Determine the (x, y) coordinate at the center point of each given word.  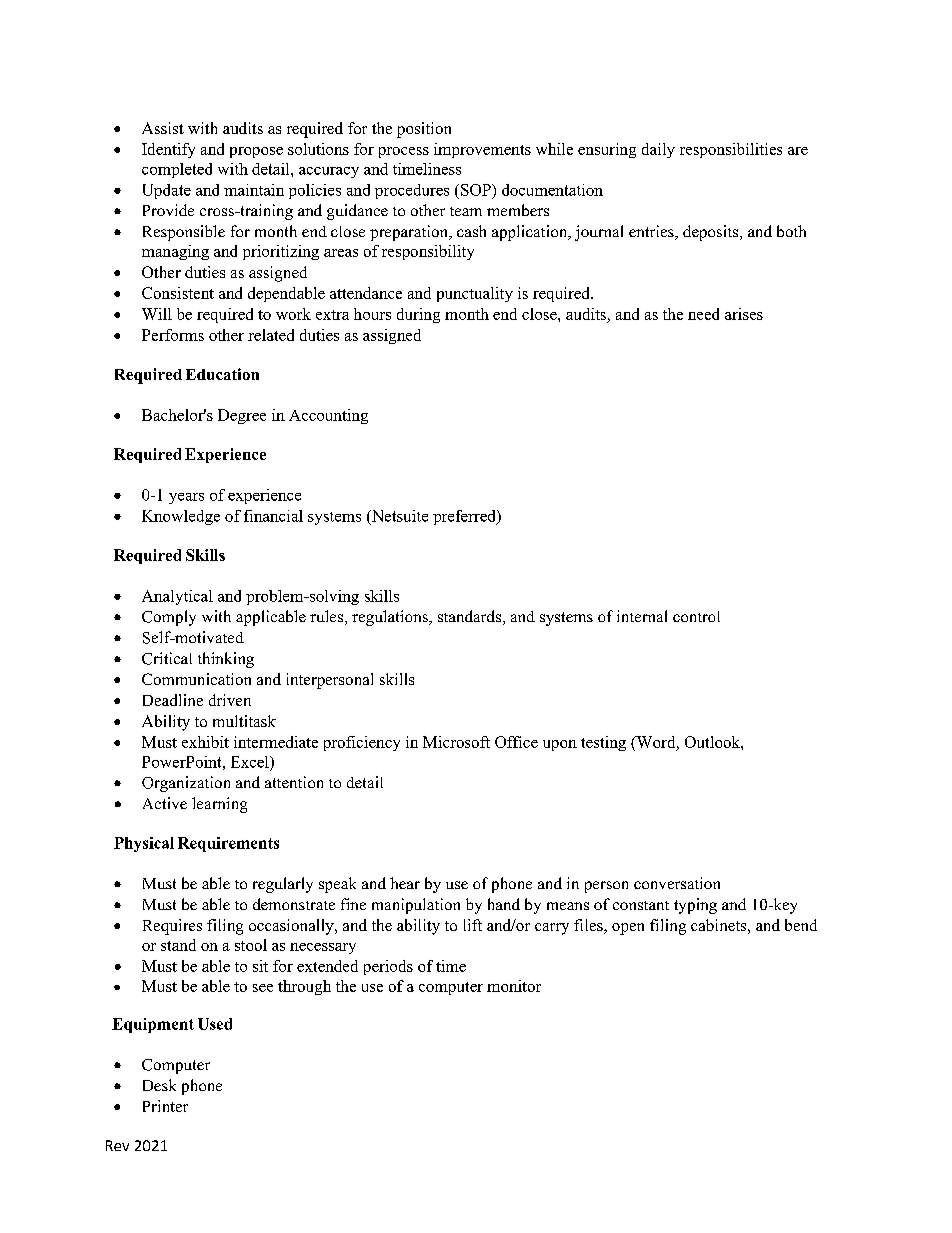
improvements (482, 150)
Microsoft (456, 742)
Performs (173, 335)
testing (603, 743)
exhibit (205, 742)
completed (177, 170)
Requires (172, 927)
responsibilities (731, 150)
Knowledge (181, 517)
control (696, 616)
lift (473, 925)
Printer (165, 1106)
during (418, 315)
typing (695, 906)
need (703, 314)
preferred (465, 517)
